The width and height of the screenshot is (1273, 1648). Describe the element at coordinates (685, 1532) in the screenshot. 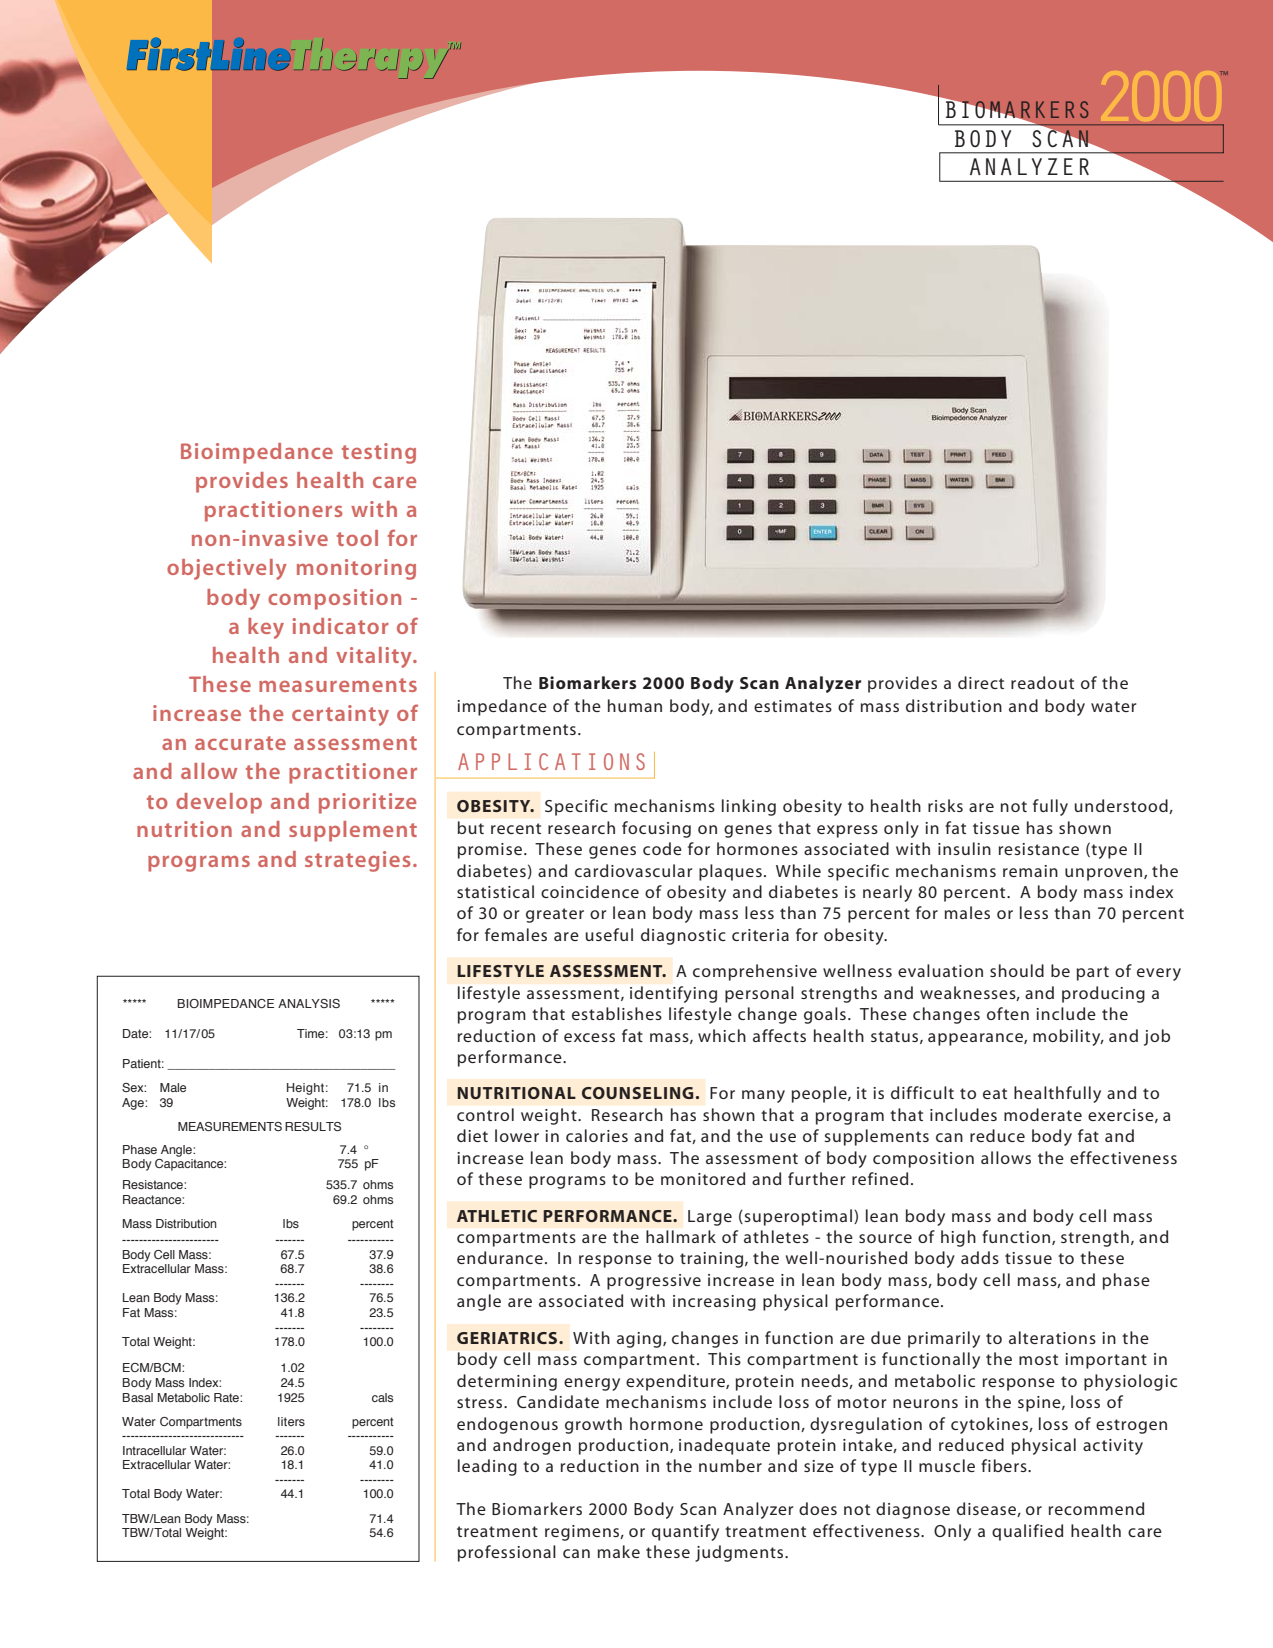

I see `quantify` at that location.
